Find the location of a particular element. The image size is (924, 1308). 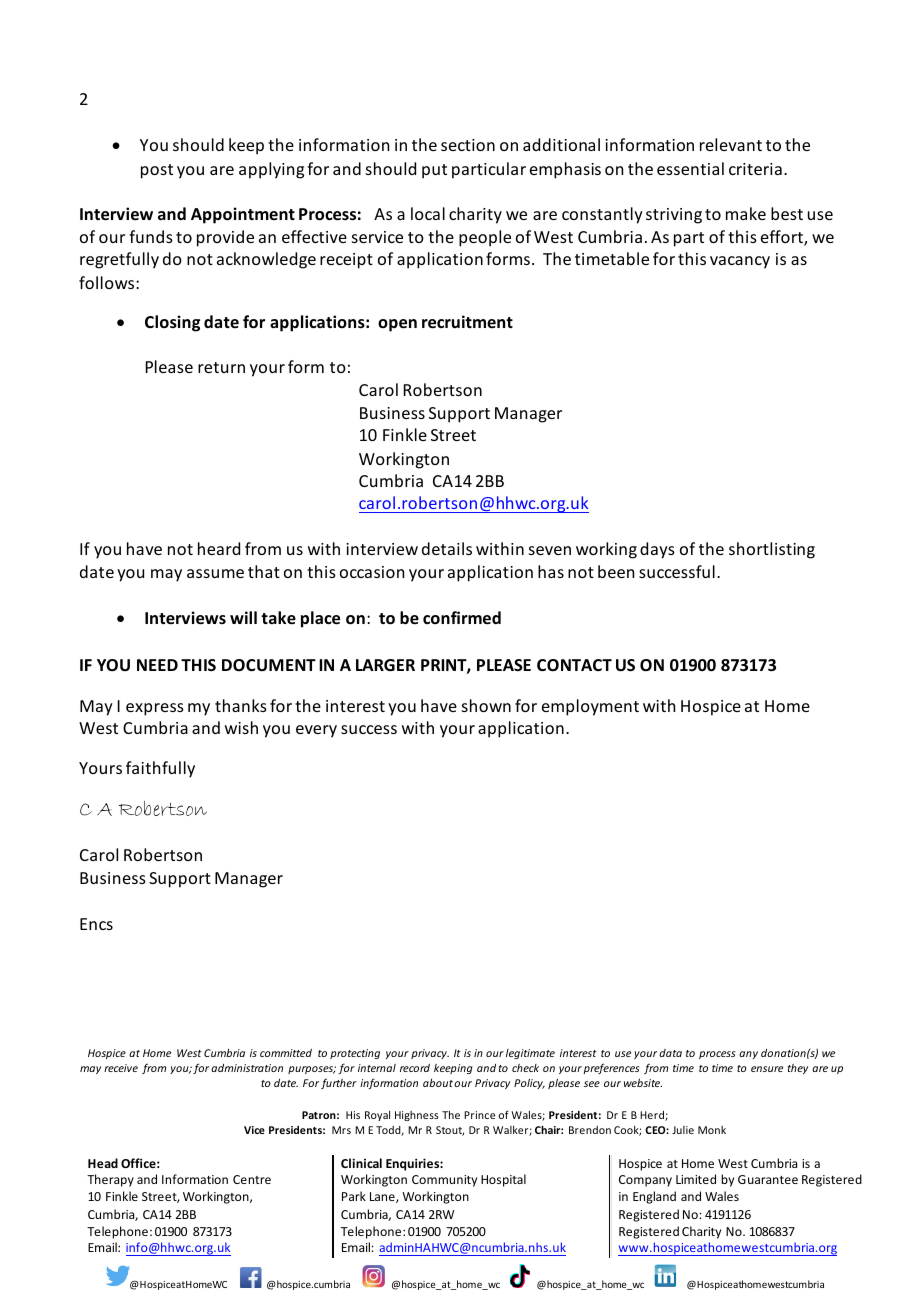

return is located at coordinates (221, 367).
